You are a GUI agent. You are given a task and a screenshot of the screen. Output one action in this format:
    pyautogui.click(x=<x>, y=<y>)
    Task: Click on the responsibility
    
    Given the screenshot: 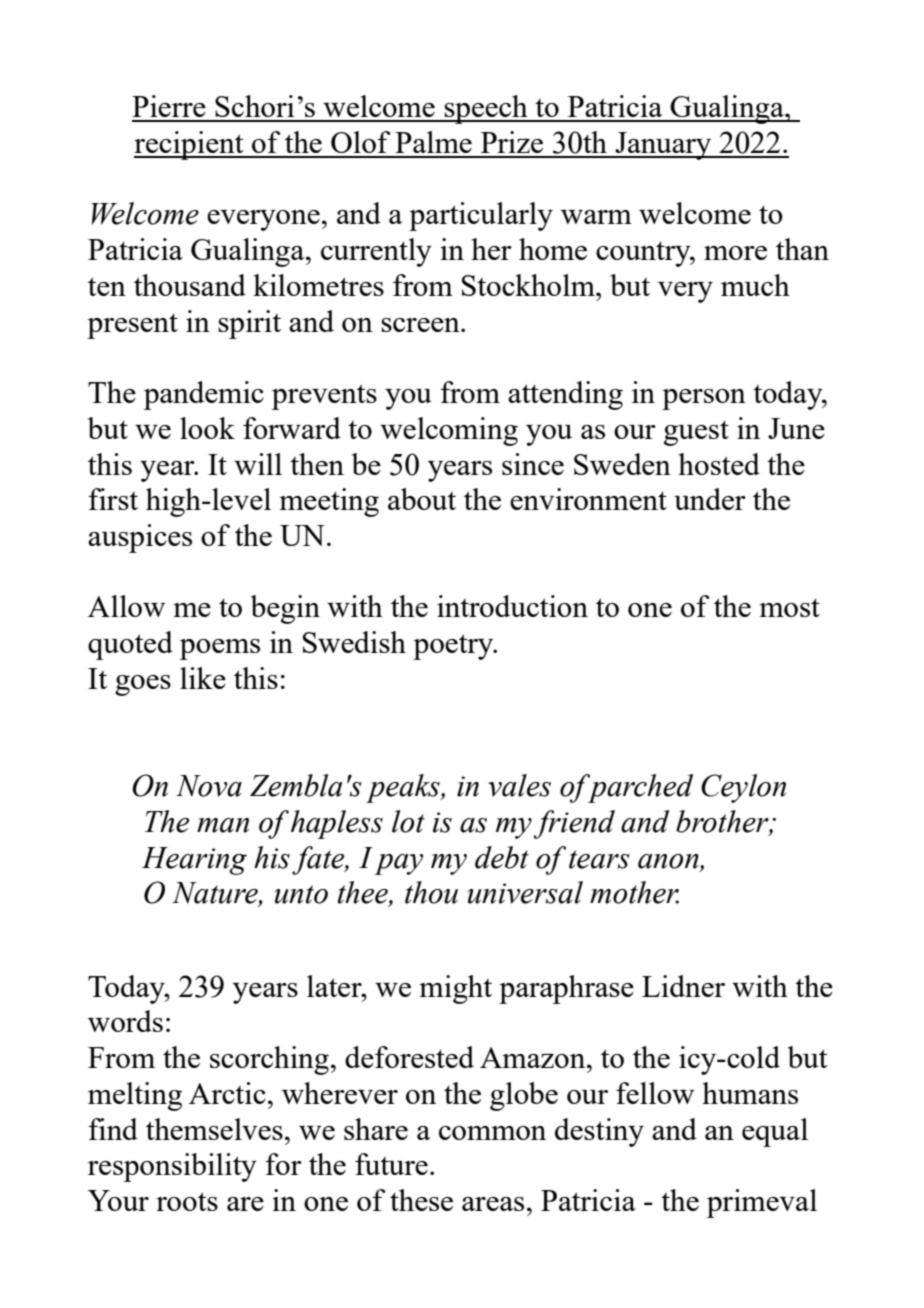 What is the action you would take?
    pyautogui.click(x=172, y=1167)
